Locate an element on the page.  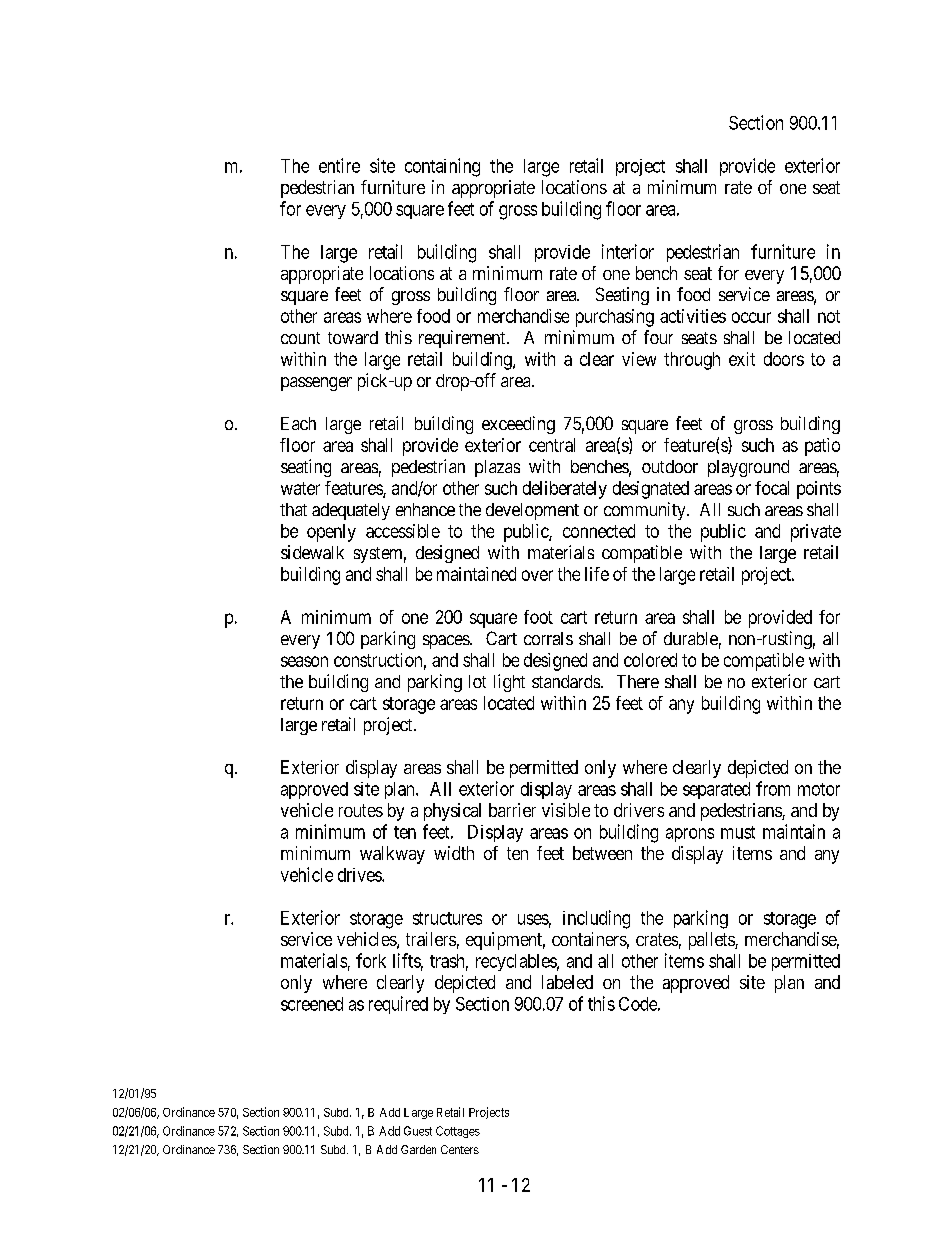
season is located at coordinates (304, 661).
